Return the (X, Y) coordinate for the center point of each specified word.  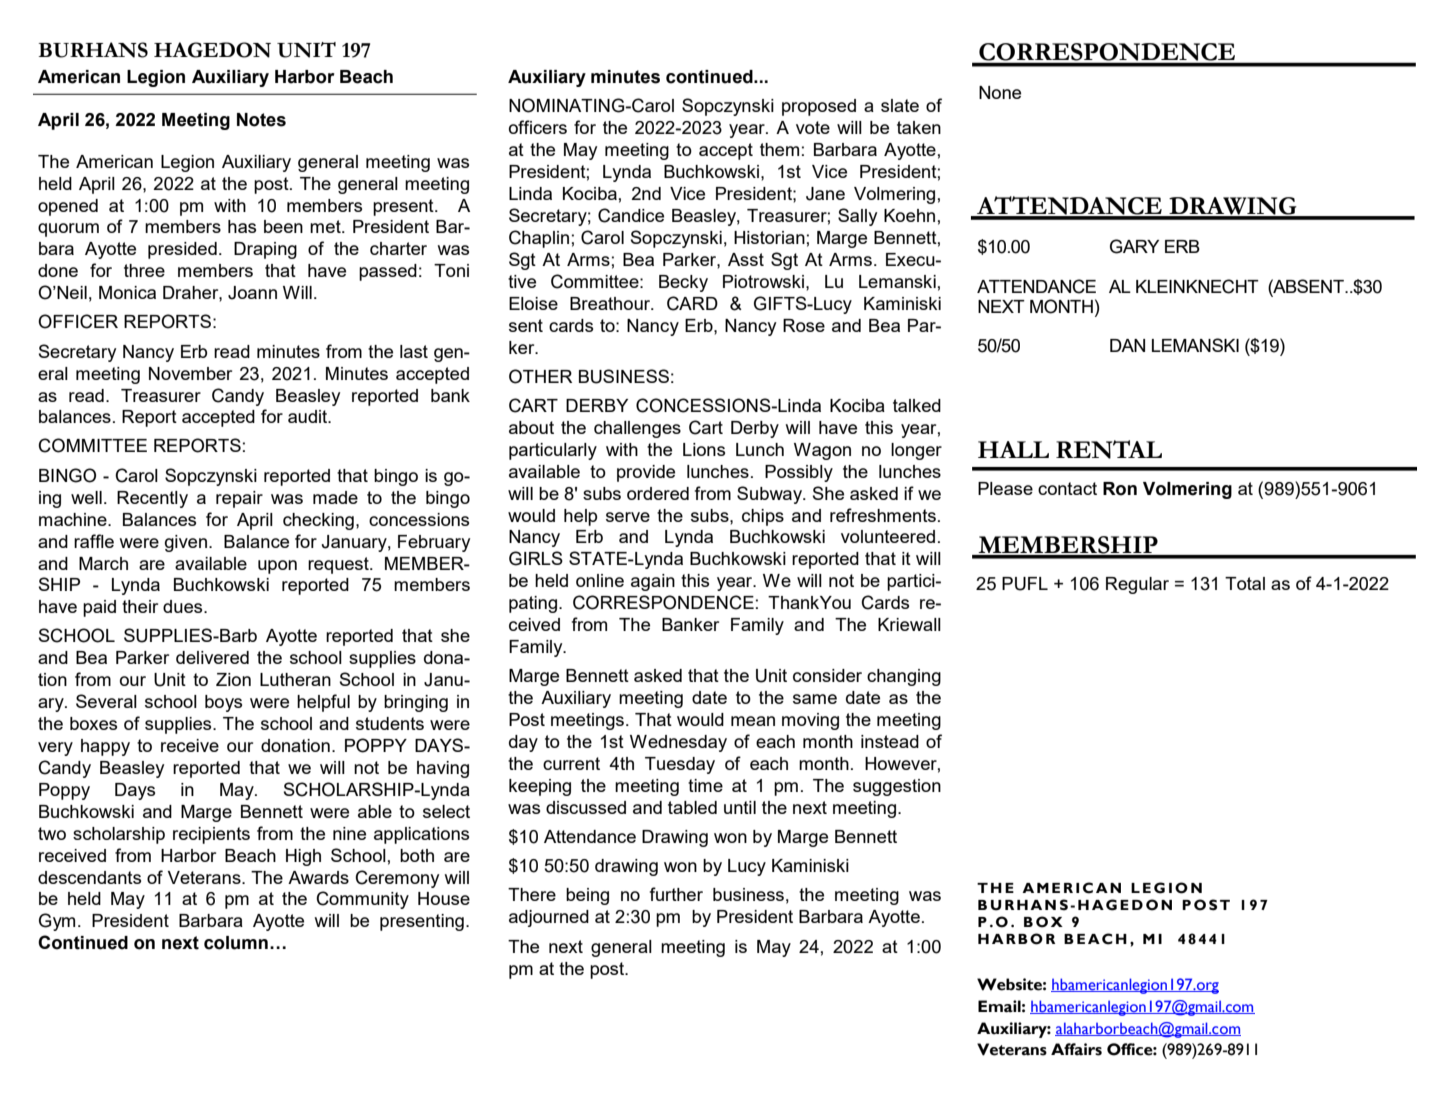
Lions (704, 449)
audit (308, 416)
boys (223, 703)
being (587, 896)
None (1000, 92)
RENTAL (1109, 449)
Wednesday (678, 743)
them (779, 149)
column (236, 943)
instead (890, 741)
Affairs (1076, 1049)
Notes (261, 120)
